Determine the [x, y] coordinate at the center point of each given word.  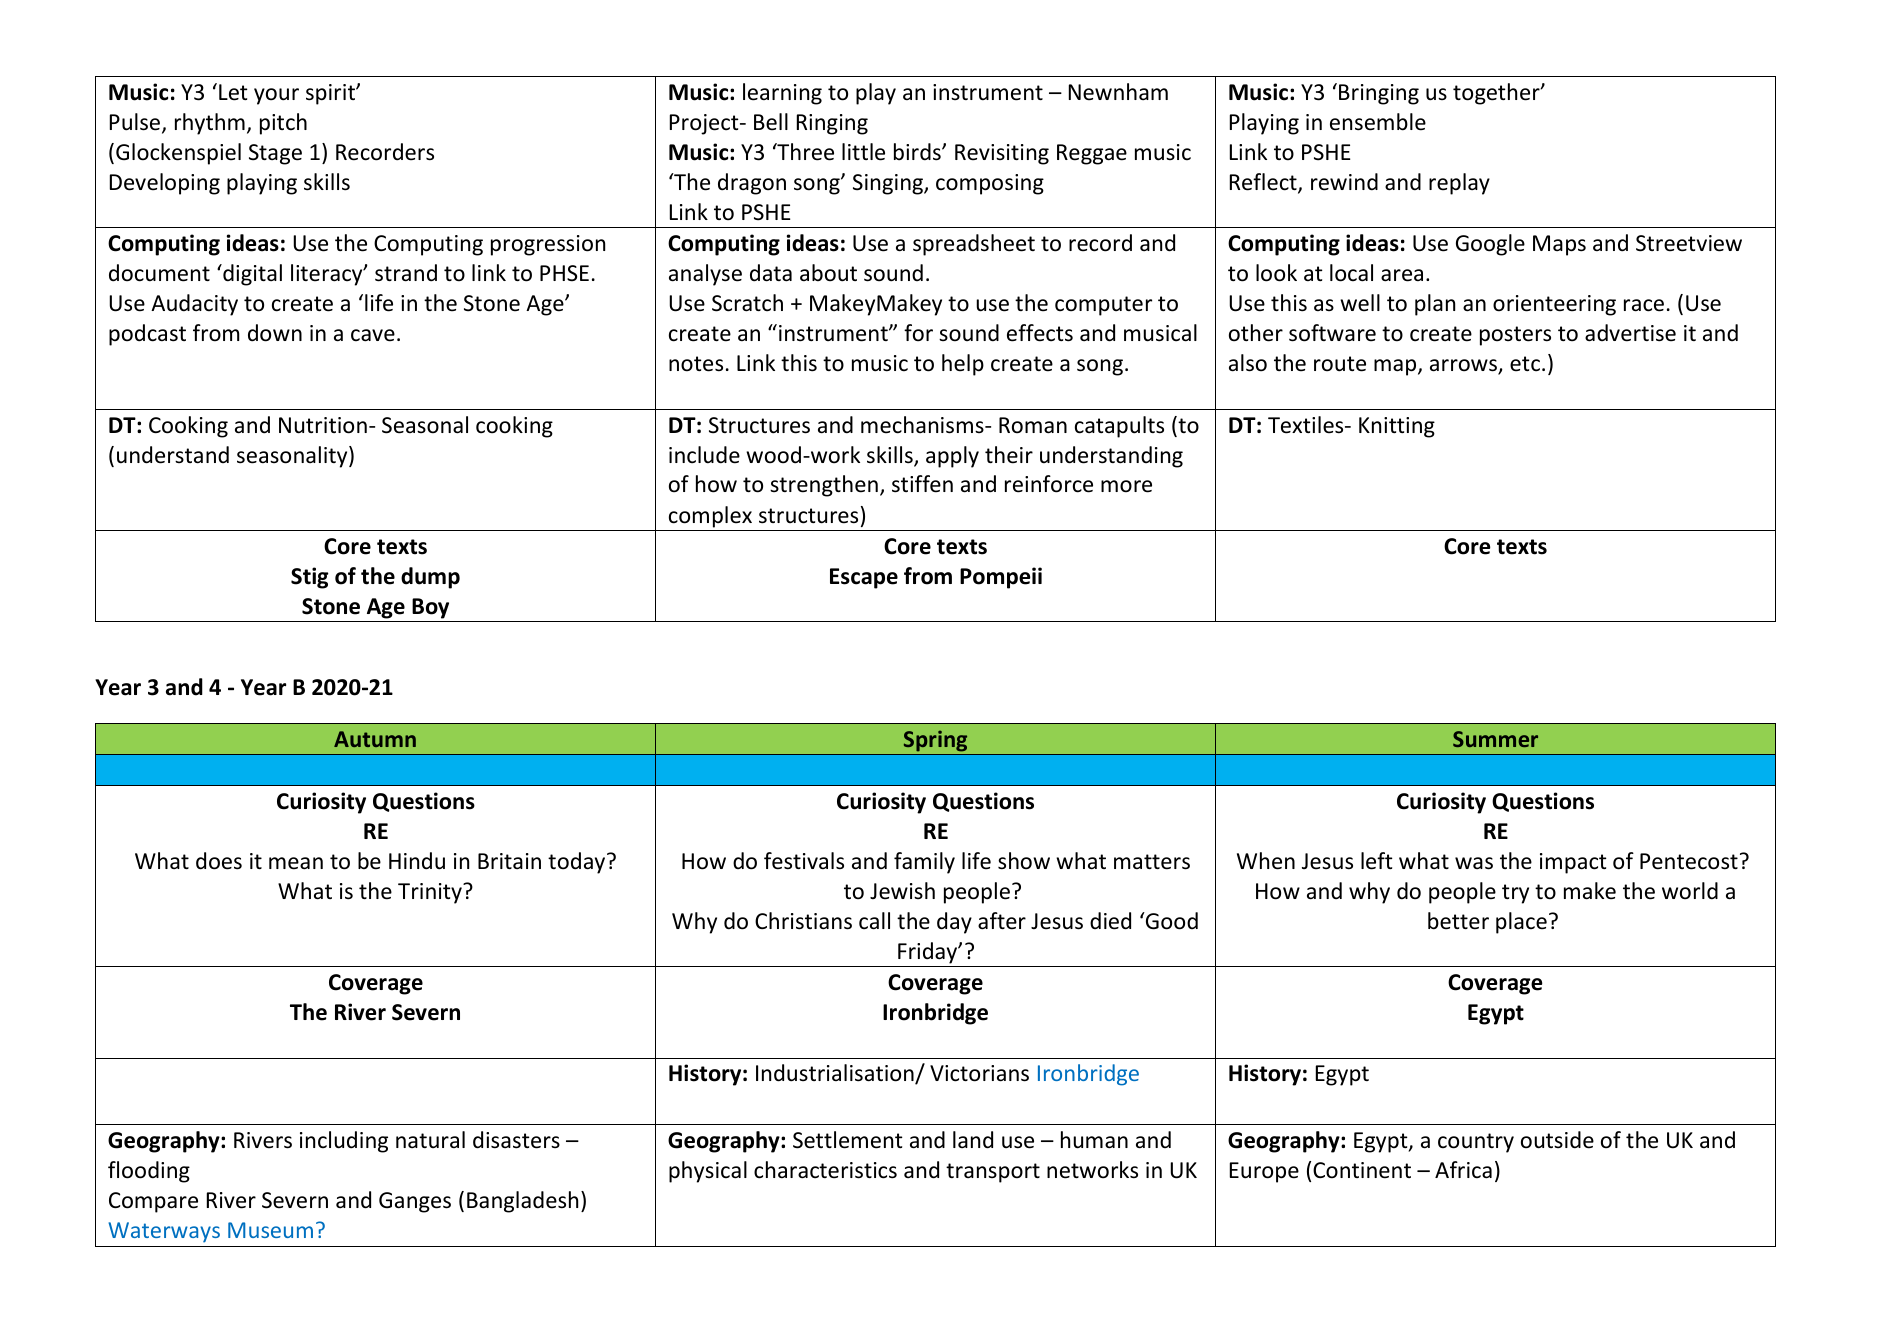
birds [918, 152]
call [874, 921]
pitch [283, 124]
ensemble [1378, 122]
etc [1525, 364]
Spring [935, 741]
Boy [430, 608]
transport [993, 1173]
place [1521, 923]
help [963, 365]
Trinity [431, 893]
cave [373, 335]
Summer [1495, 739]
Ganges [415, 1202]
